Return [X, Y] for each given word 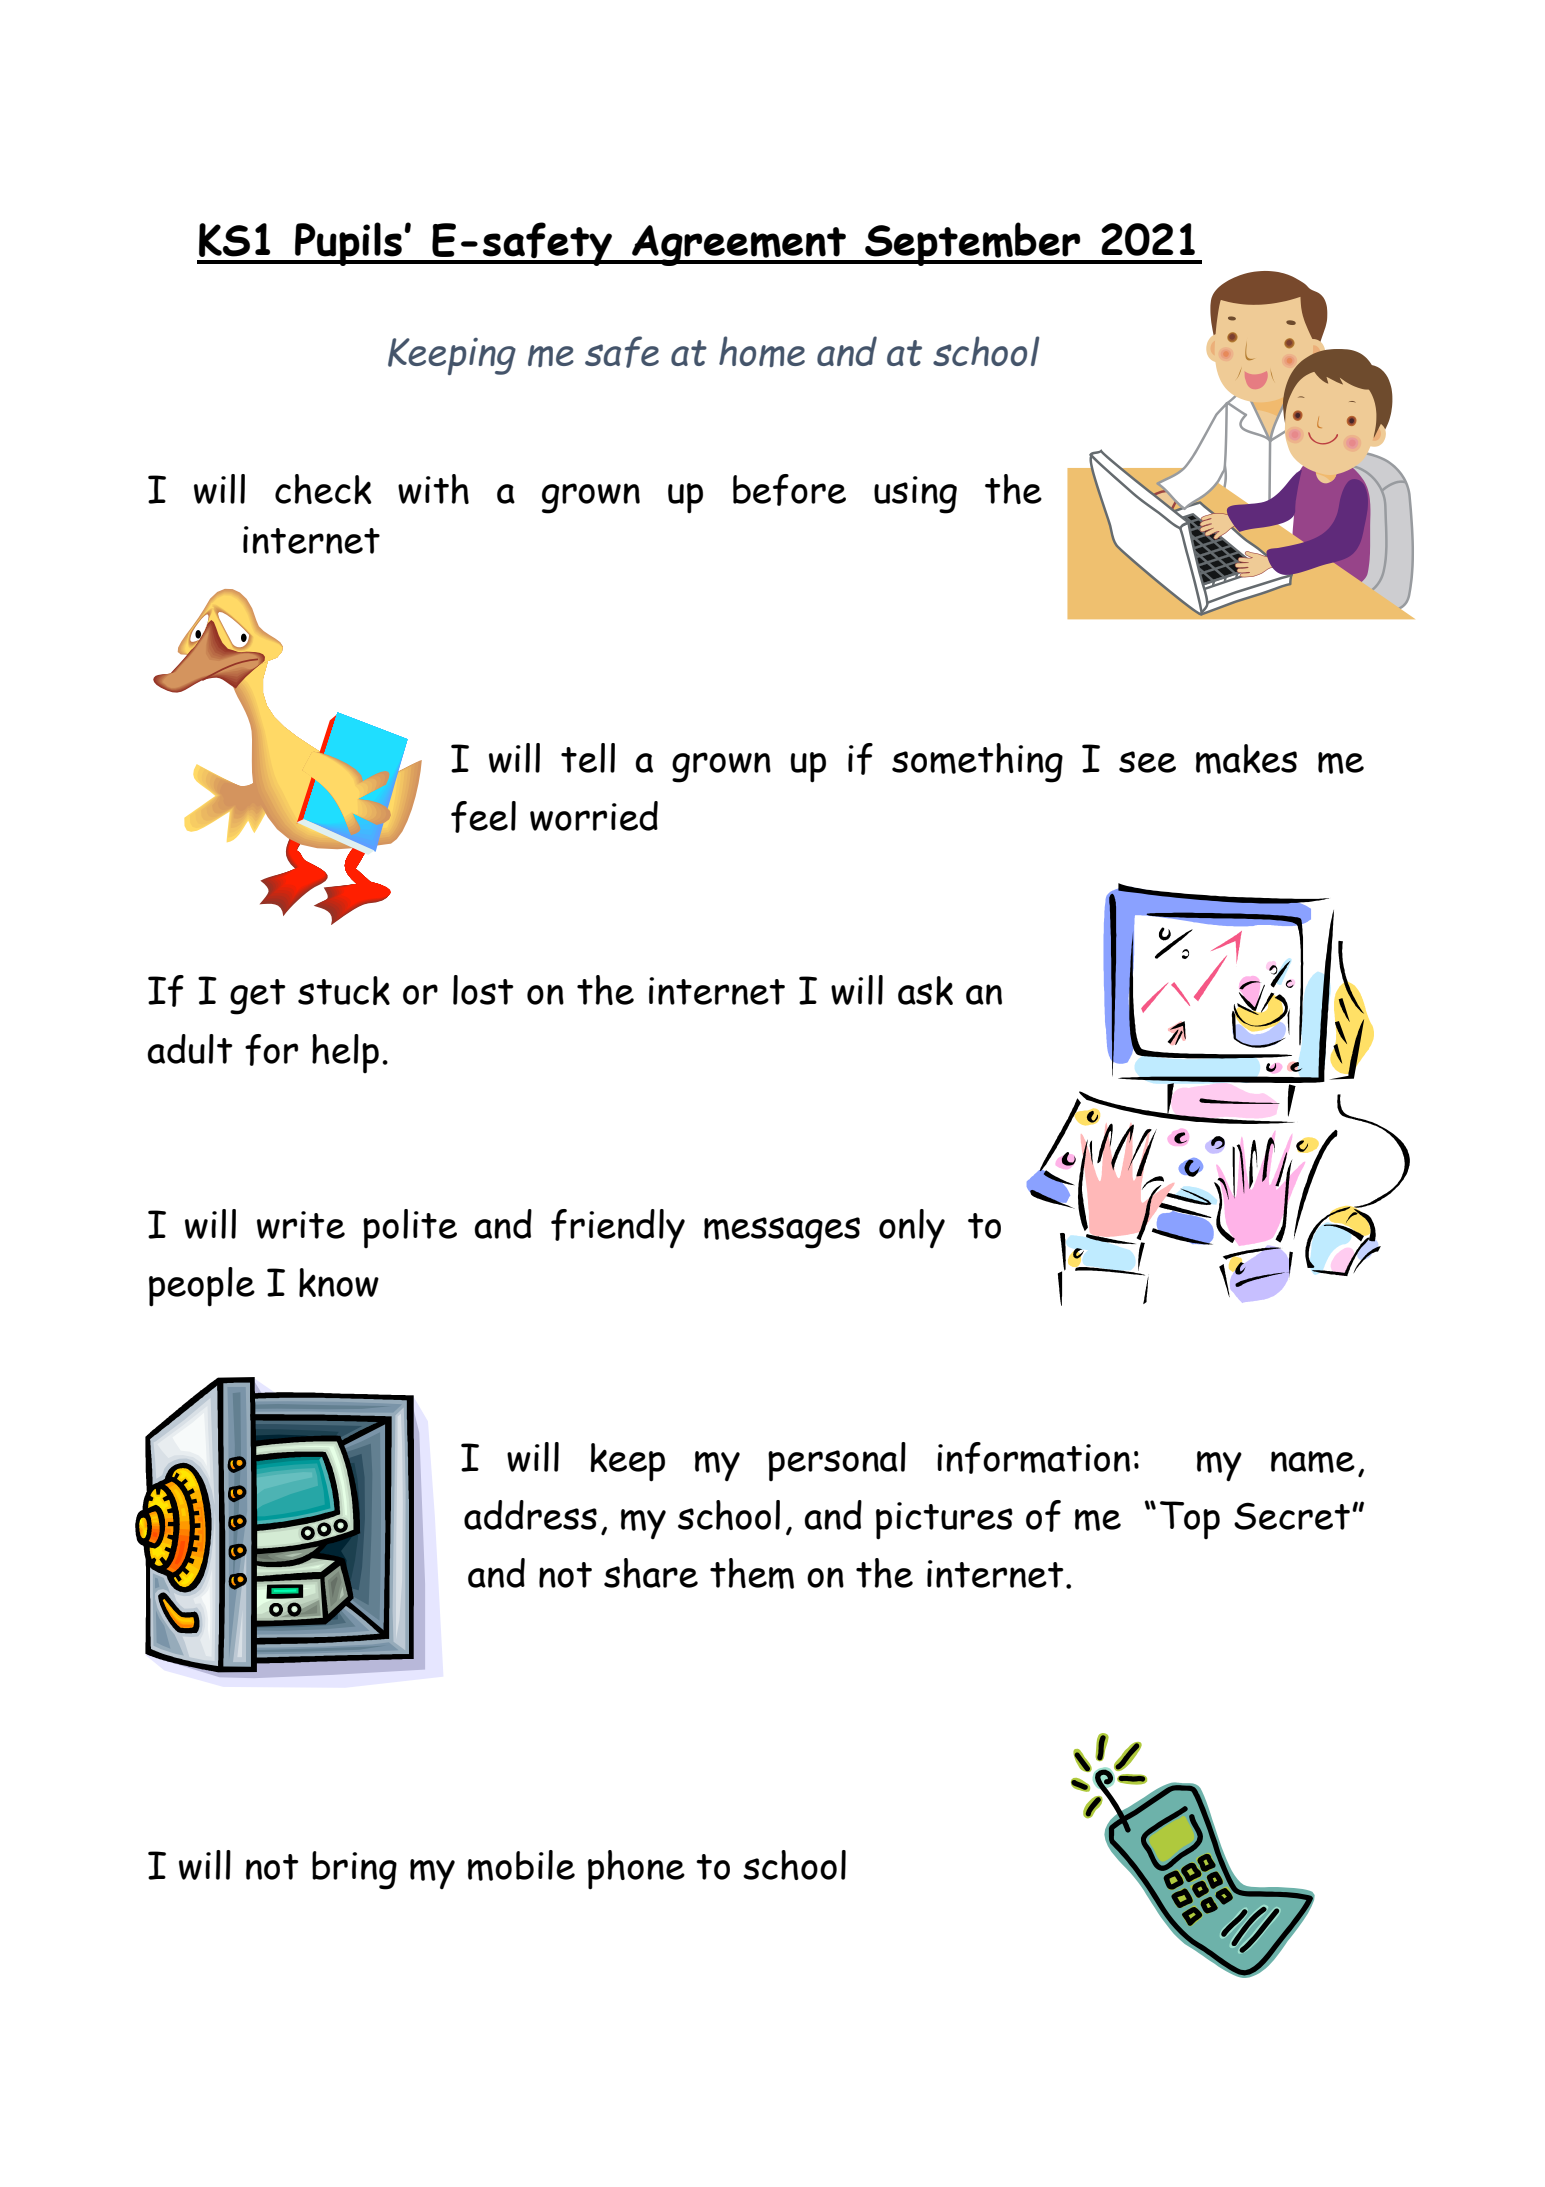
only [912, 1228]
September [973, 244]
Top [1190, 1520]
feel [483, 817]
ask [925, 990]
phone [636, 1870]
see [1147, 762]
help [345, 1053]
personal [837, 1461]
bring [354, 1870]
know [339, 1282]
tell [588, 758]
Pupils [348, 244]
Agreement [739, 245]
